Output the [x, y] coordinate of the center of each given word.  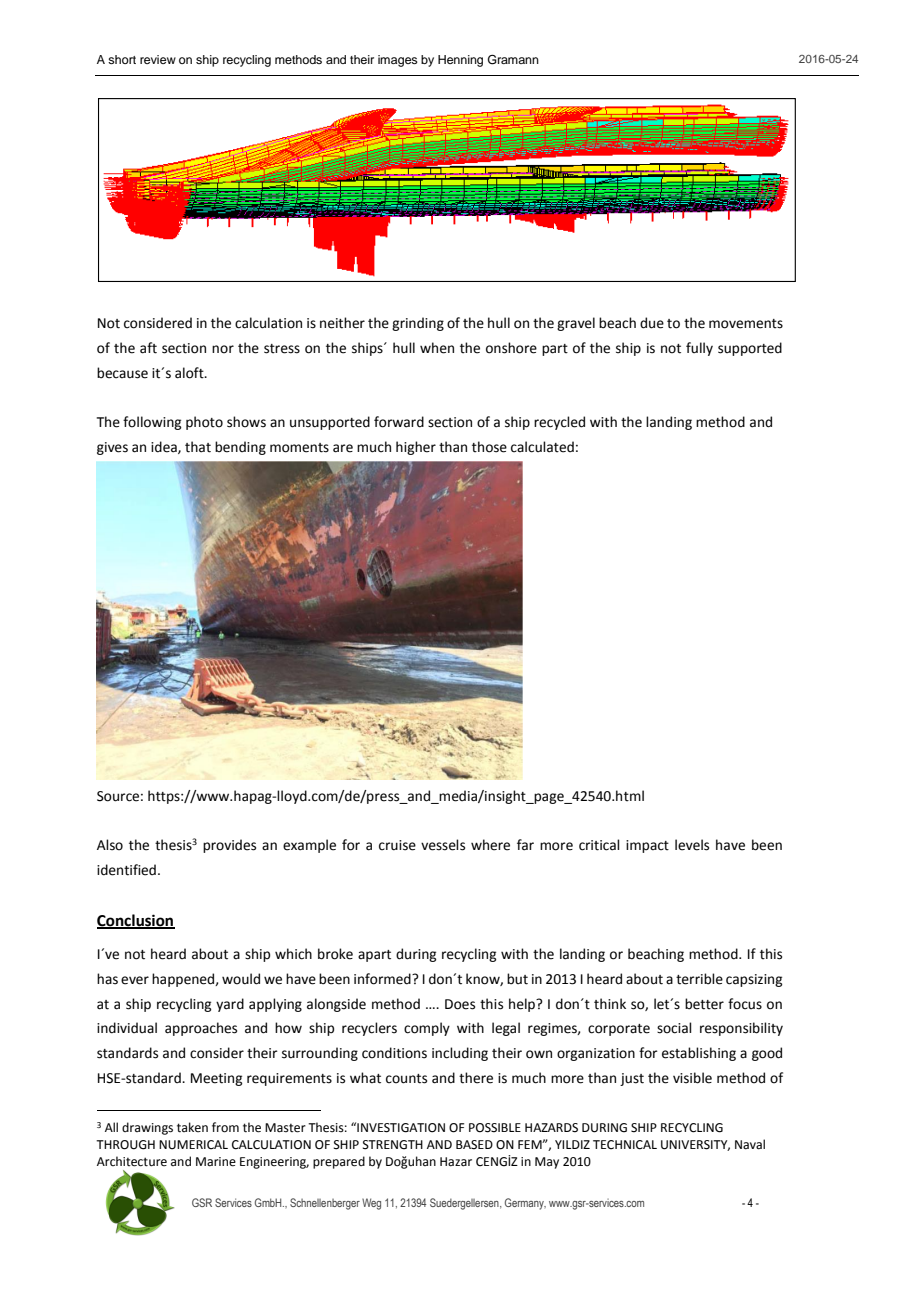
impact [647, 846]
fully [699, 349]
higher [416, 448]
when [437, 348]
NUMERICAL [193, 1145]
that [198, 447]
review [158, 59]
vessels [443, 845]
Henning [460, 61]
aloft [190, 373]
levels [692, 845]
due [652, 323]
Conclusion [136, 921]
